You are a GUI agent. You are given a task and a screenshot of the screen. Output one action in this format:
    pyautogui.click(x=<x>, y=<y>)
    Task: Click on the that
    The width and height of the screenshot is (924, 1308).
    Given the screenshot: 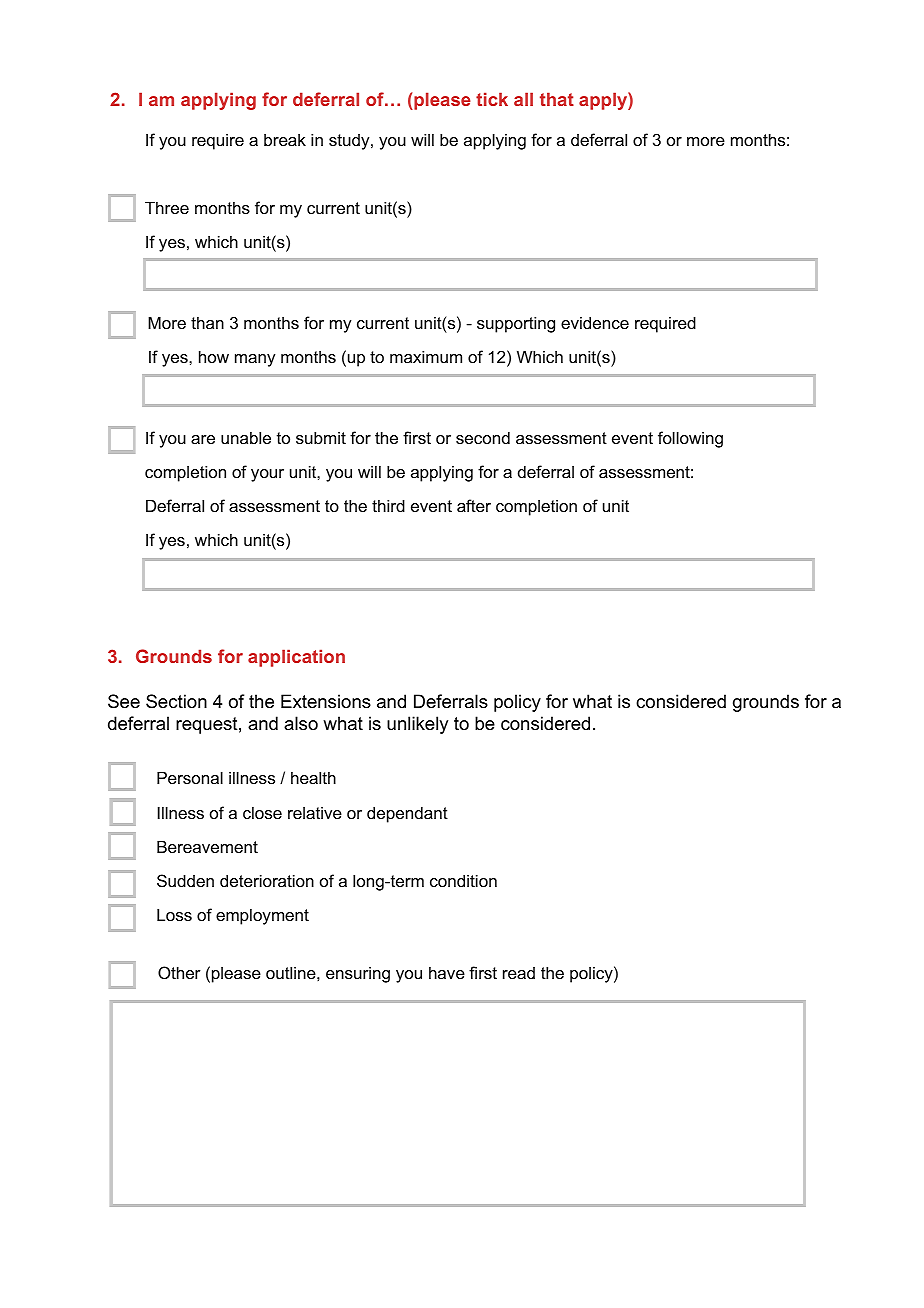 What is the action you would take?
    pyautogui.click(x=557, y=99)
